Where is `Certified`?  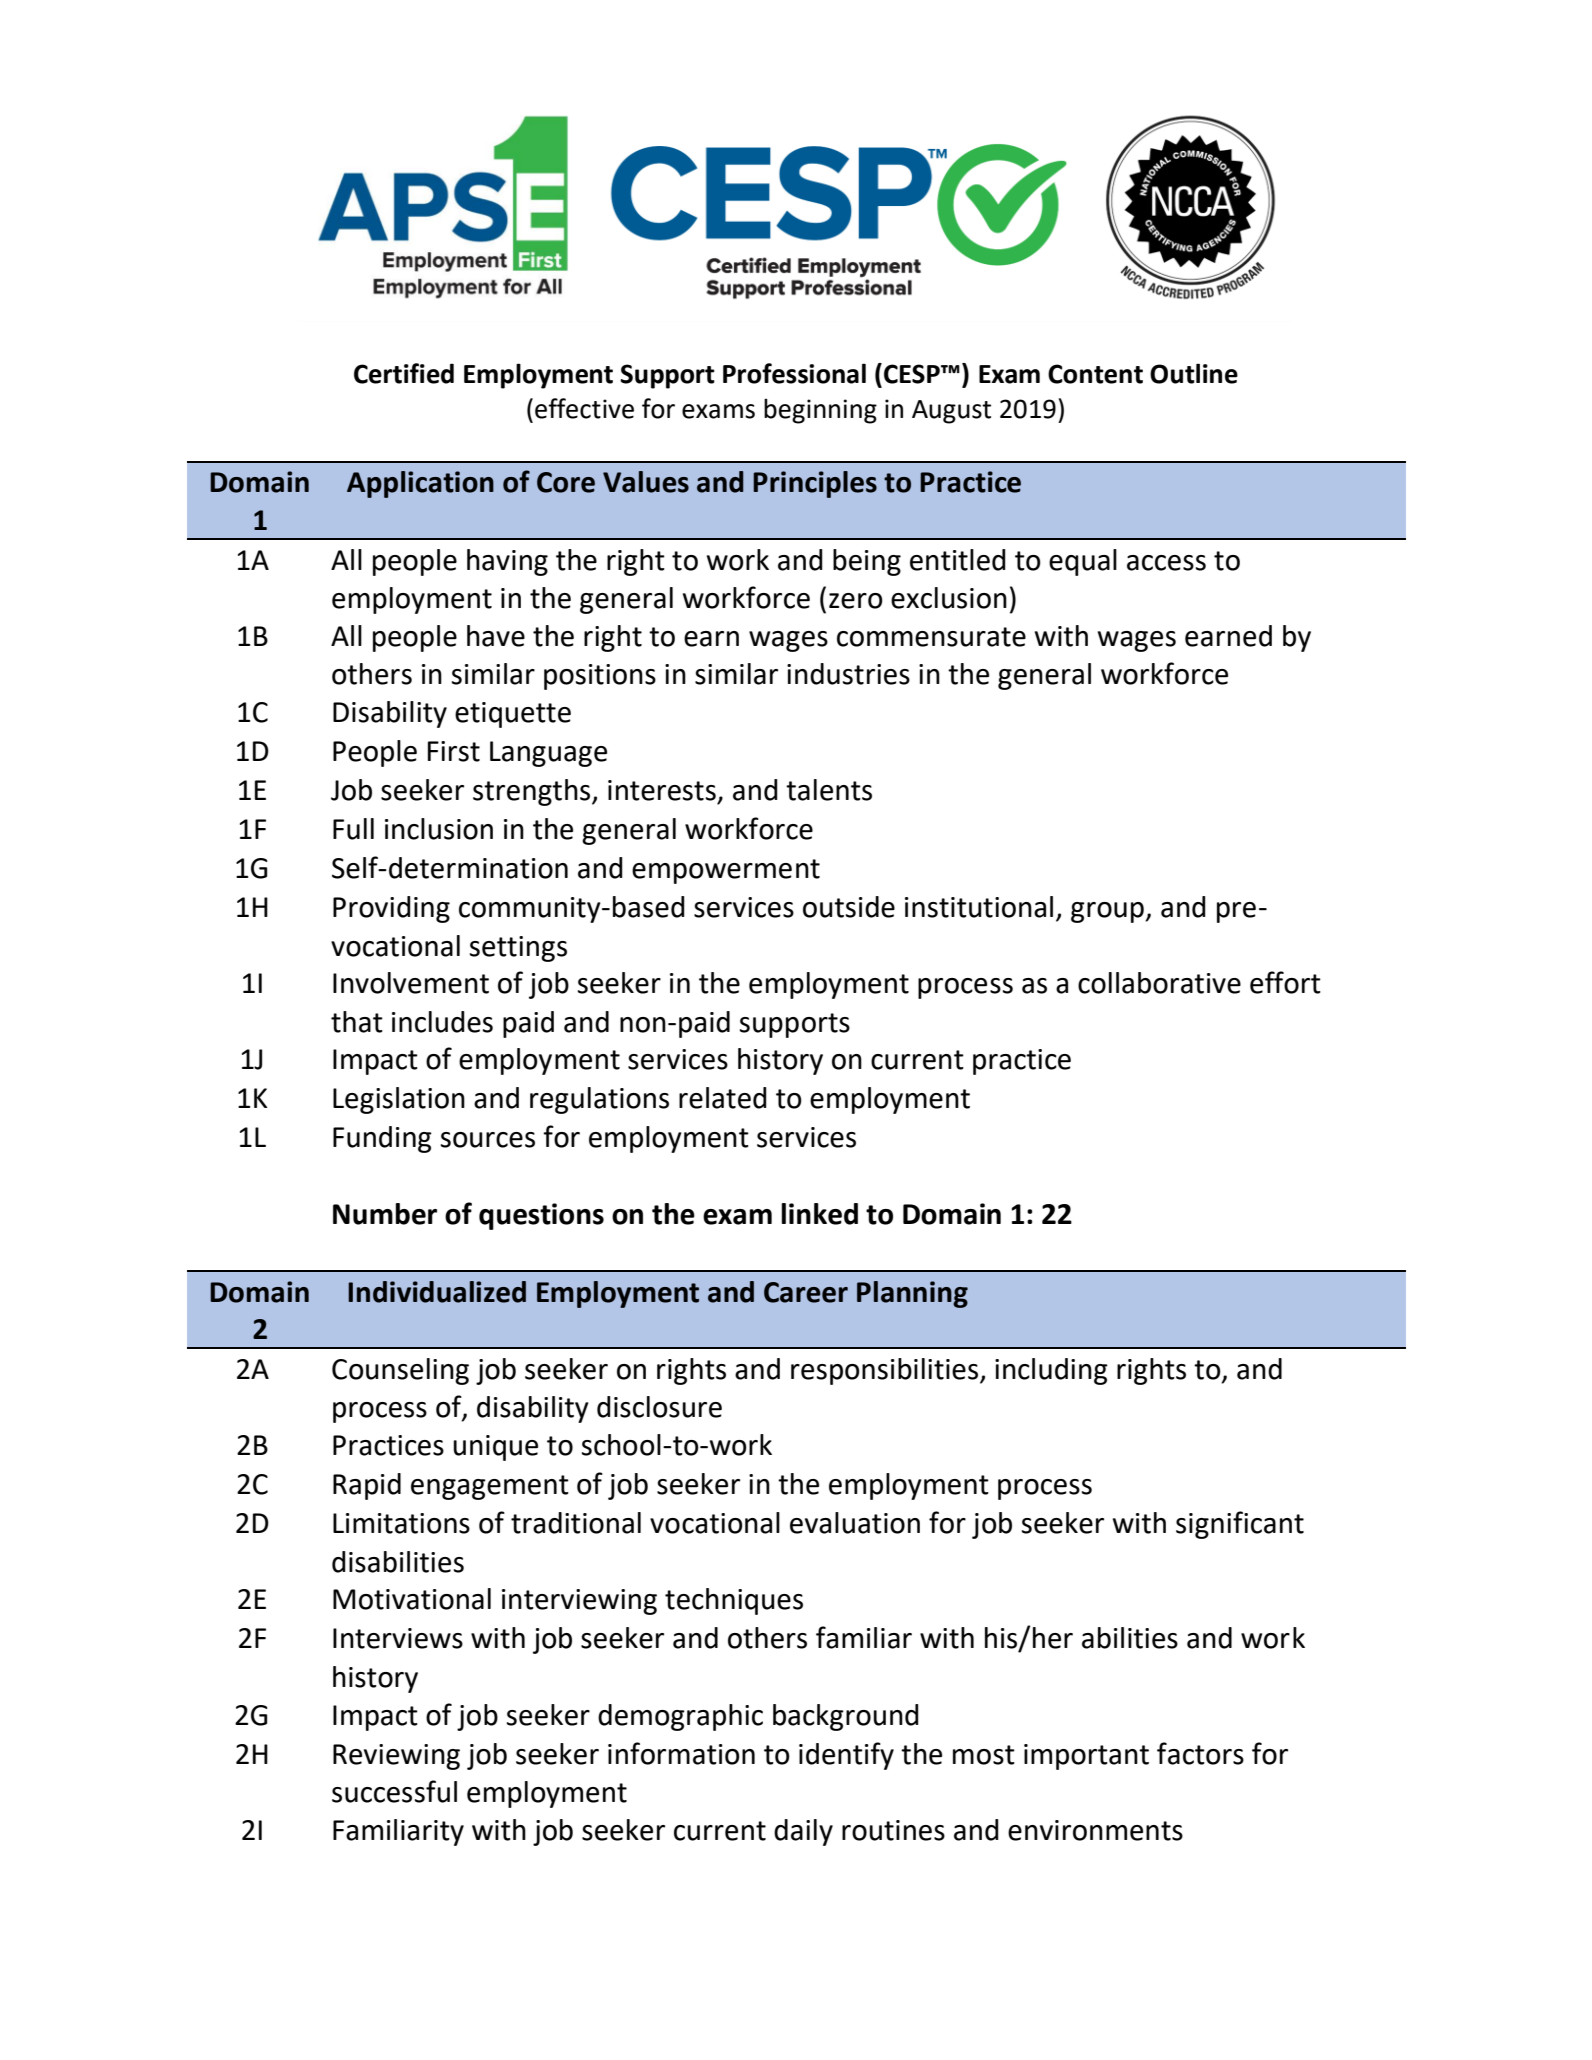
Certified is located at coordinates (404, 373).
